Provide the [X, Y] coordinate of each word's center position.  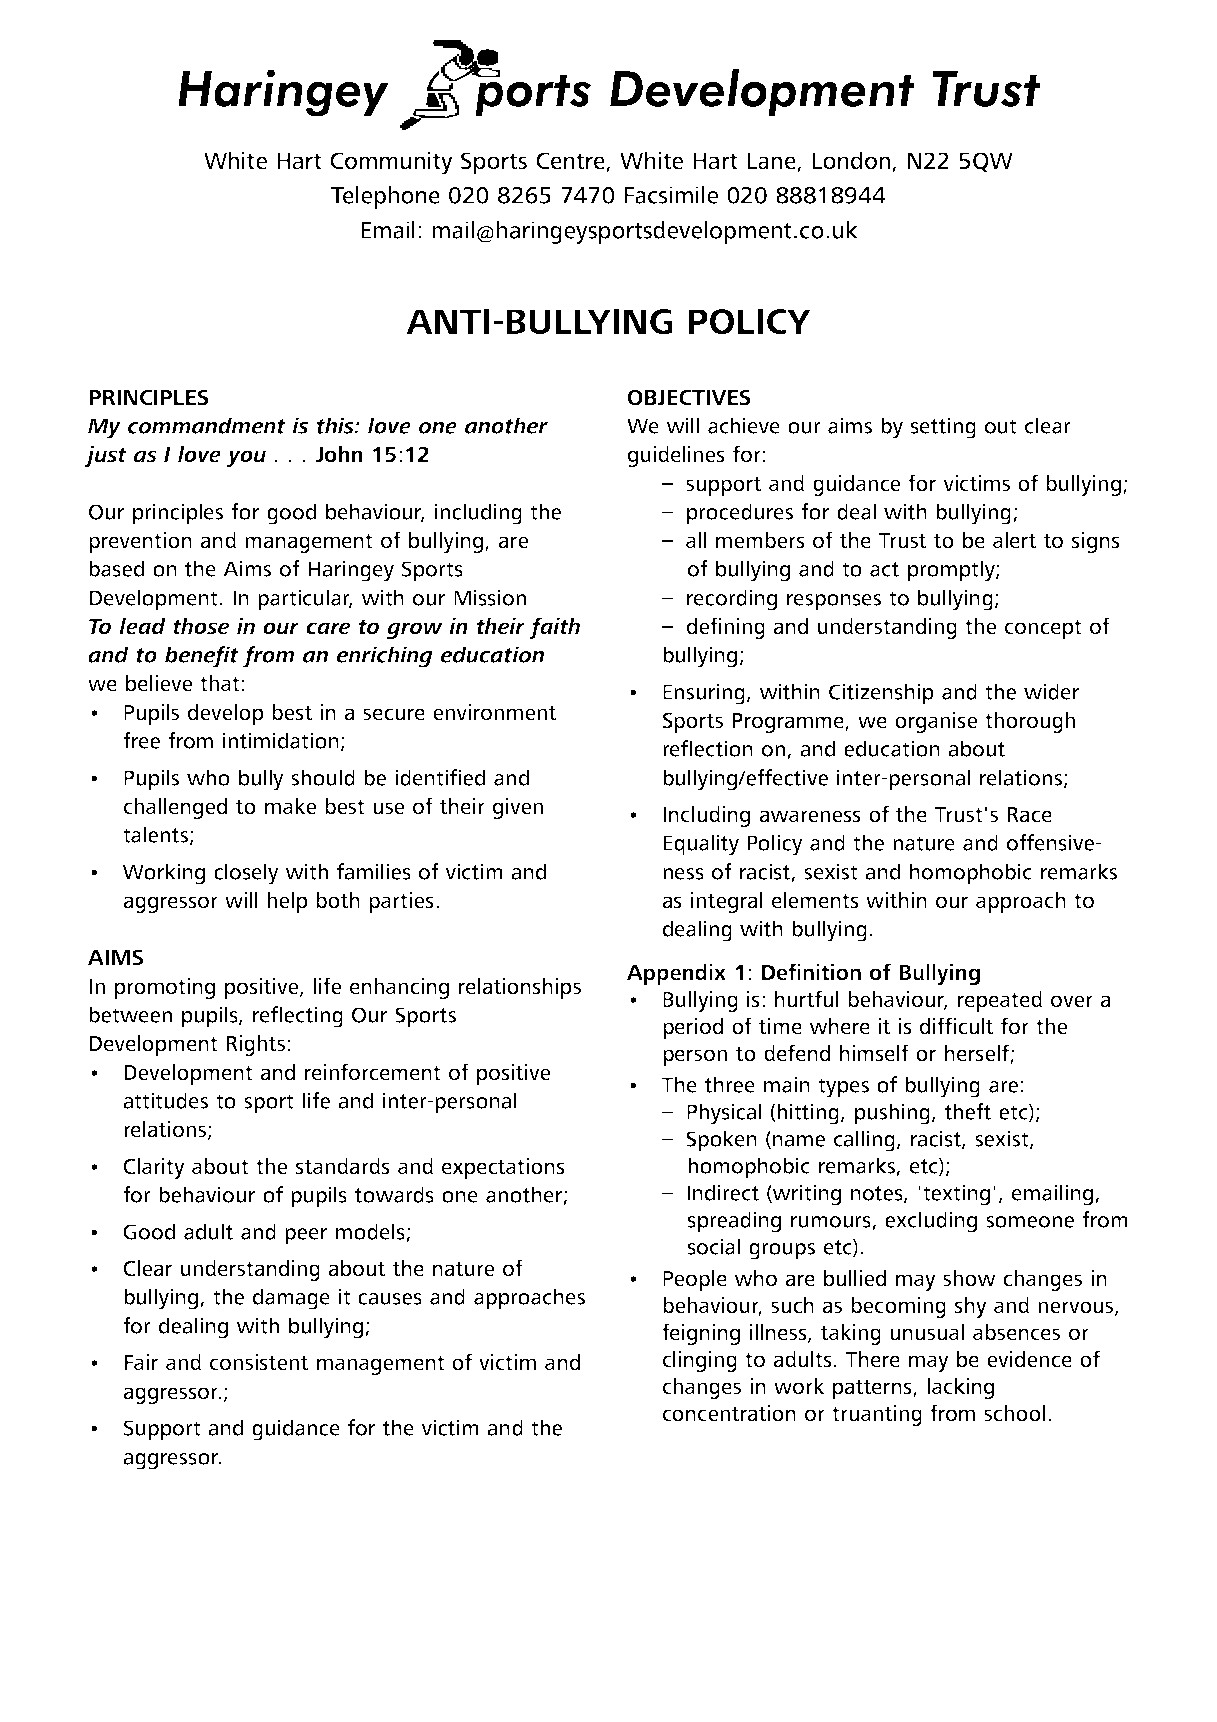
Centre [571, 162]
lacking [960, 1388]
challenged [176, 808]
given [518, 808]
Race [1030, 815]
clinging [700, 1361]
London [851, 160]
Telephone [385, 197]
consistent [259, 1362]
